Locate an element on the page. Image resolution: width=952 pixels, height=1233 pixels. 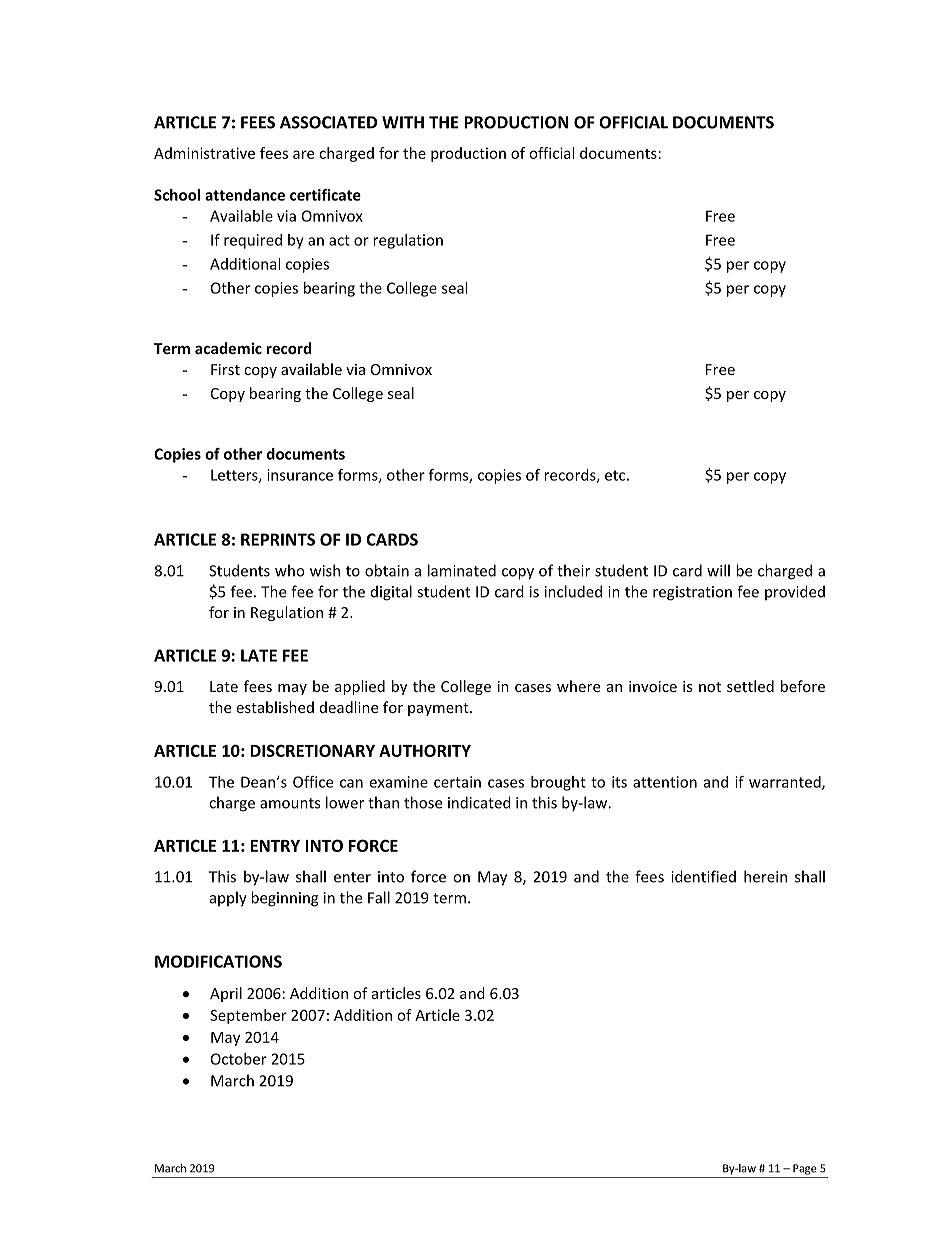
warranted is located at coordinates (786, 783).
